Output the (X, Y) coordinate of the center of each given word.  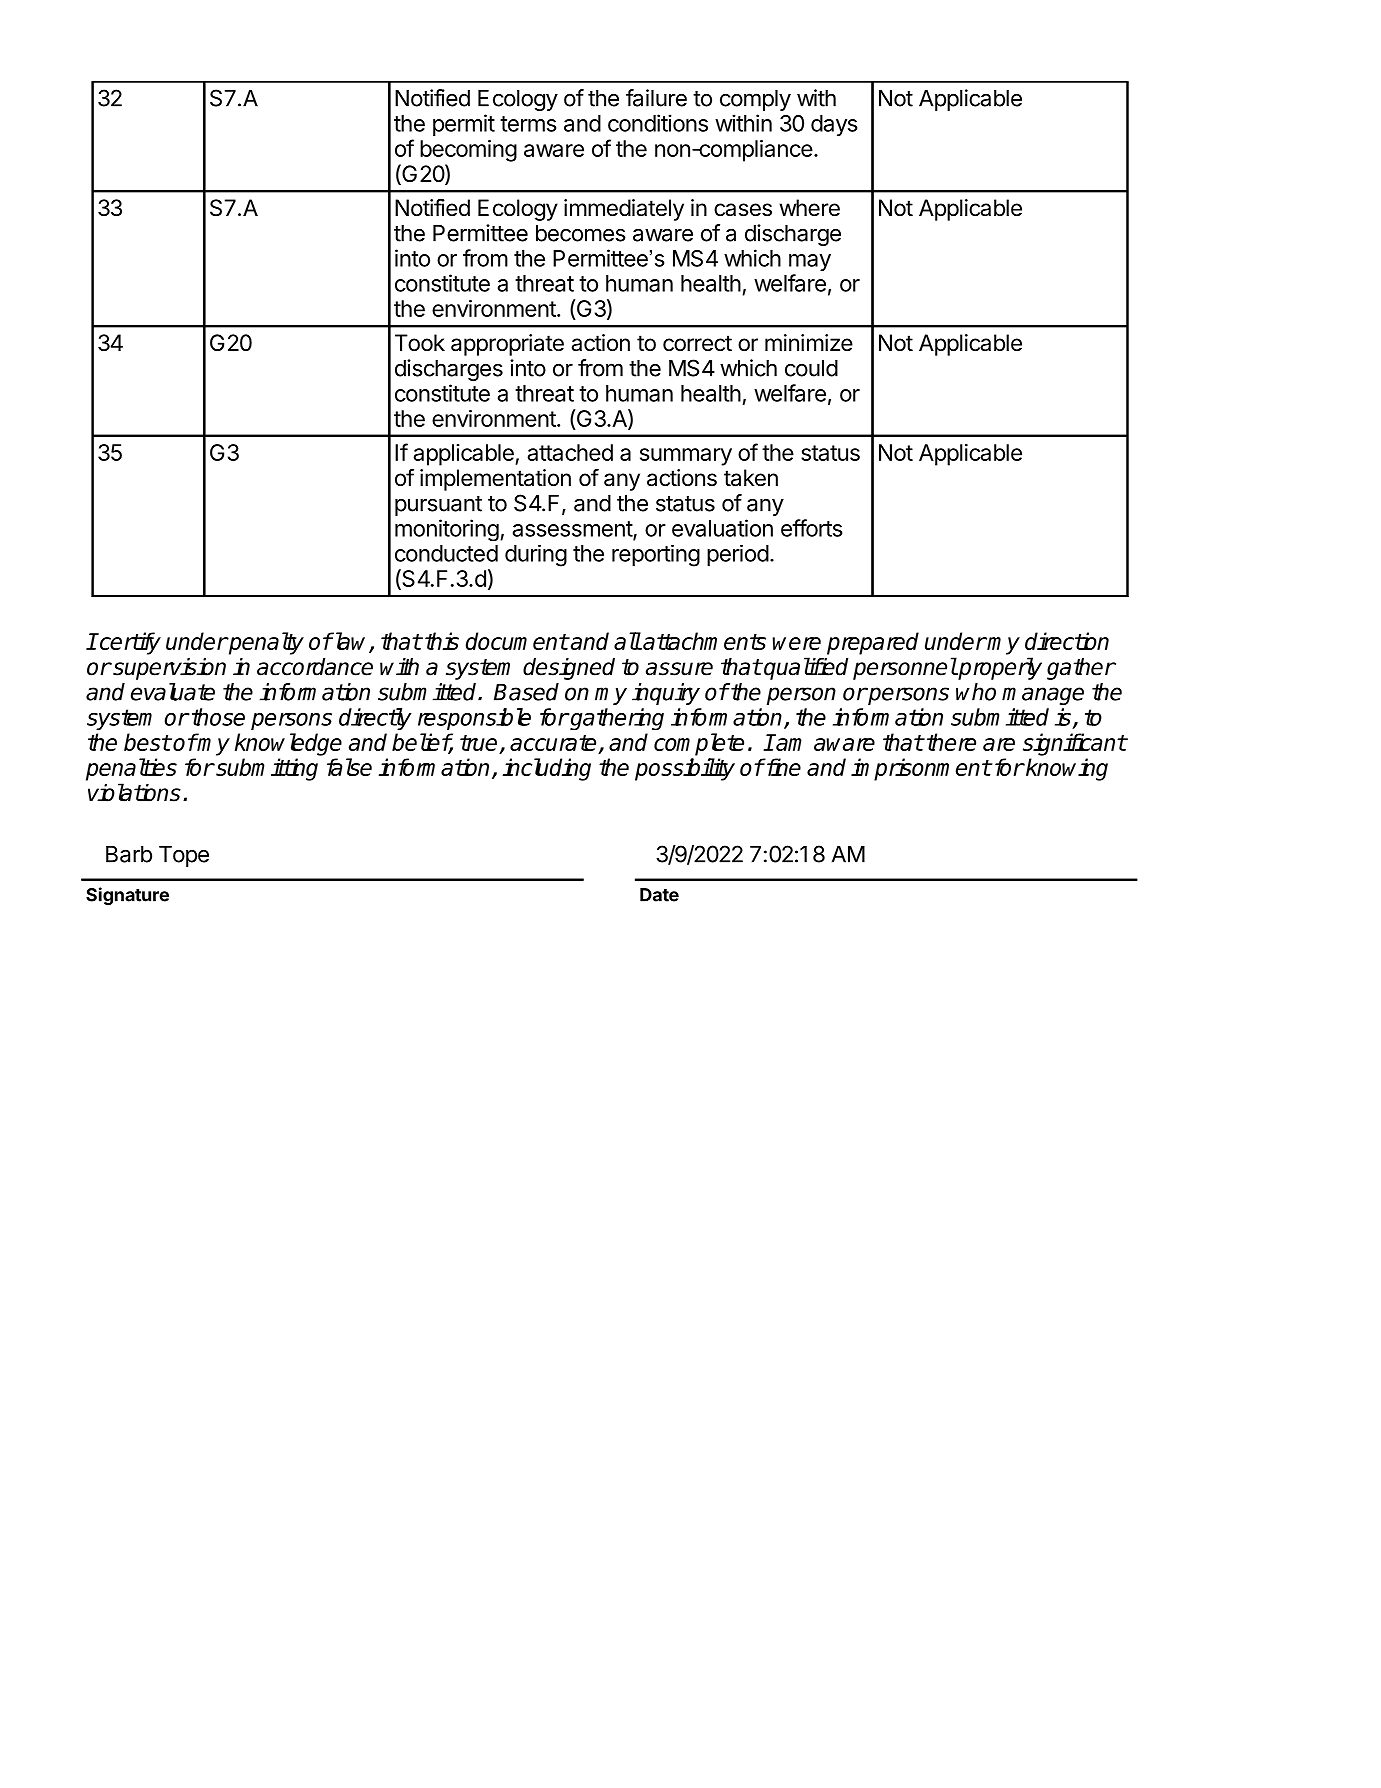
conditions (658, 123)
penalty (265, 643)
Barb (129, 854)
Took (420, 343)
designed (569, 669)
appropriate (507, 345)
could (811, 368)
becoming (468, 151)
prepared (873, 643)
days (834, 125)
